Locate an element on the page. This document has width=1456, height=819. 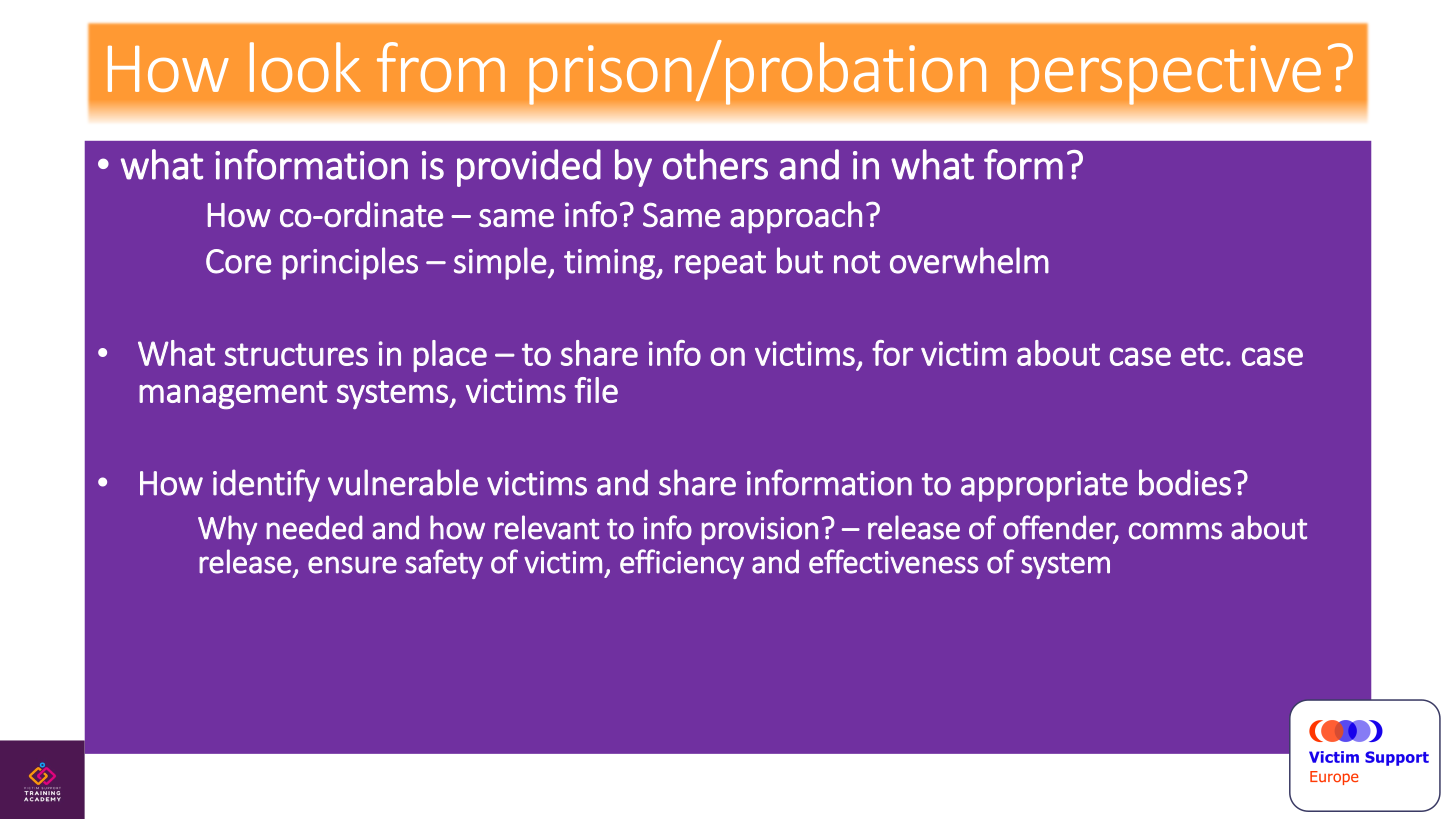
etc is located at coordinates (1202, 354).
